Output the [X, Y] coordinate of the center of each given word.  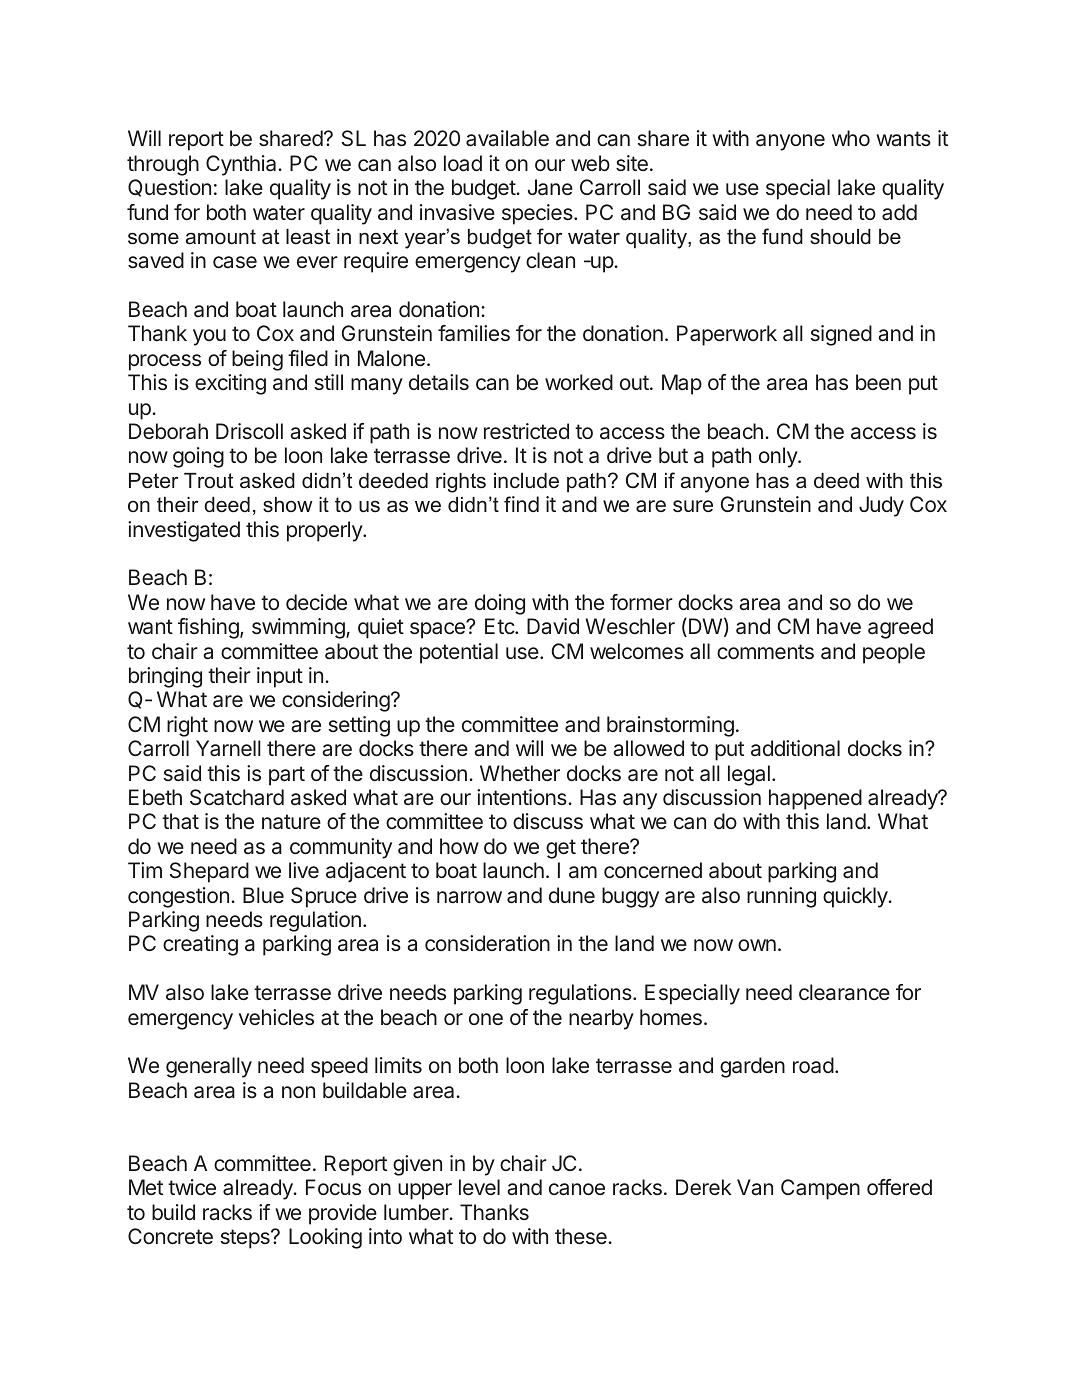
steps [246, 1239]
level [479, 1187]
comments [765, 651]
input [280, 677]
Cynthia [242, 165]
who [851, 138]
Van [755, 1187]
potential [459, 653]
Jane [550, 187]
